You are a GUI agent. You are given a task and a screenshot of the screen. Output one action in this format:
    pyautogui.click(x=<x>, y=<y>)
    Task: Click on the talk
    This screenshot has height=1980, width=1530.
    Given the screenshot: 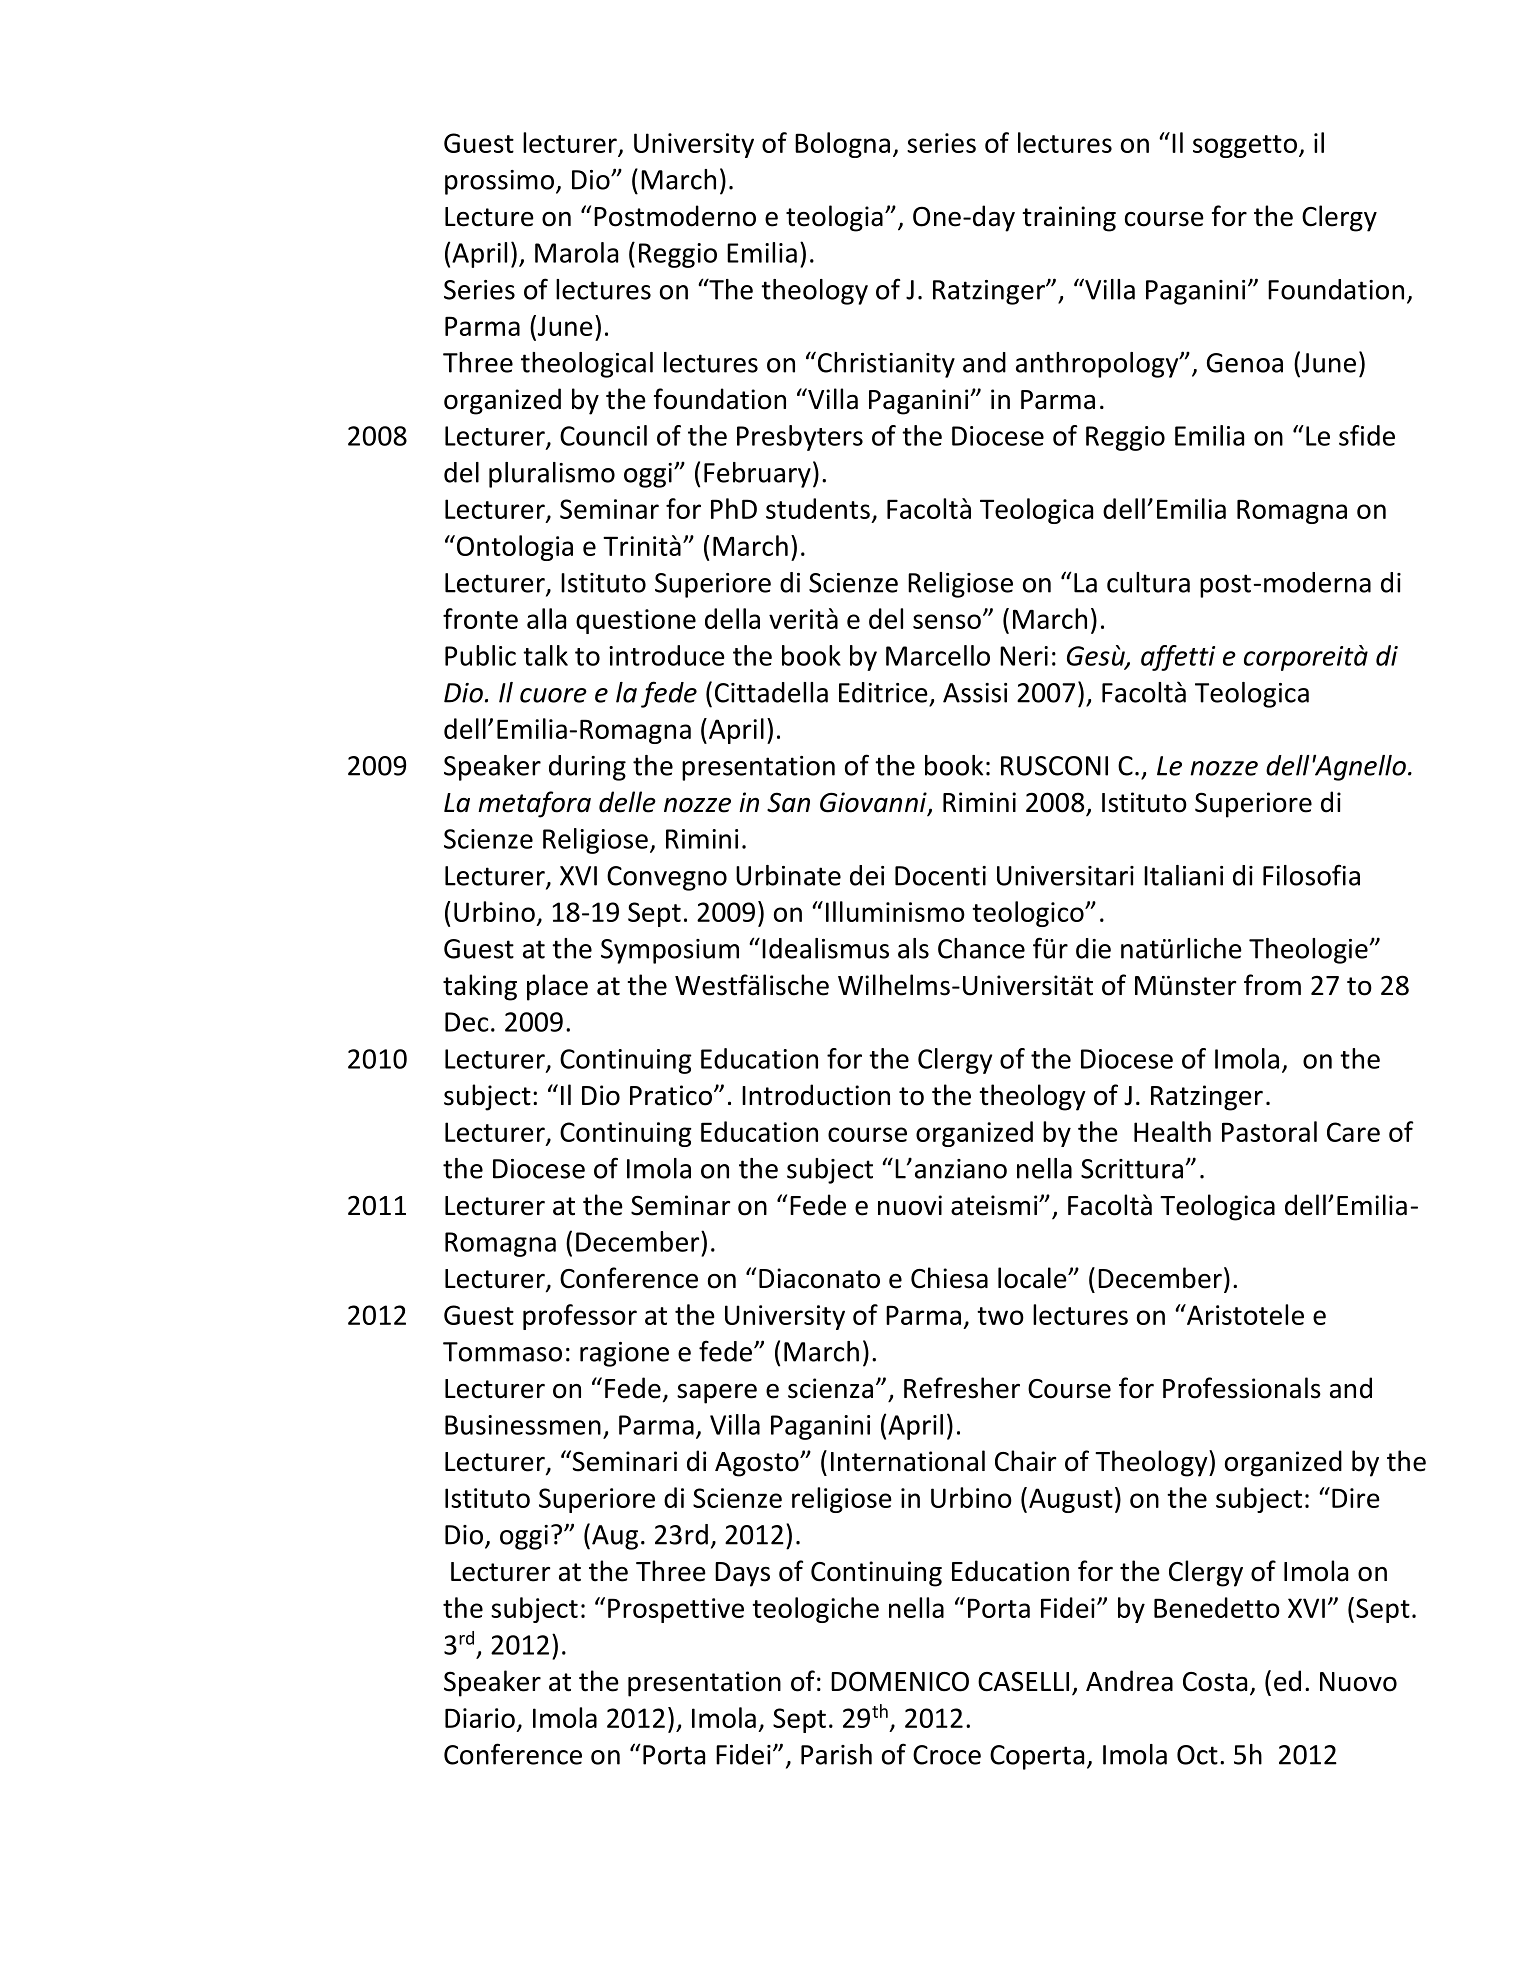 What is the action you would take?
    pyautogui.click(x=545, y=655)
